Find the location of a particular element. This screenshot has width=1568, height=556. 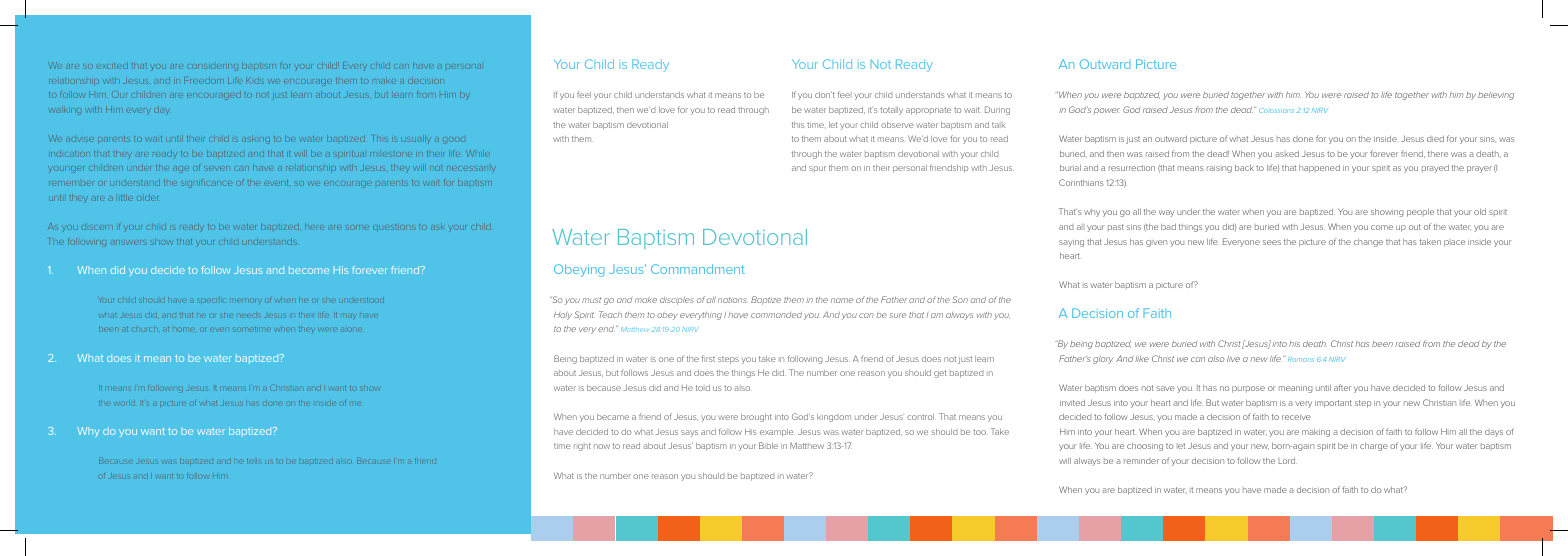

people is located at coordinates (1420, 213).
